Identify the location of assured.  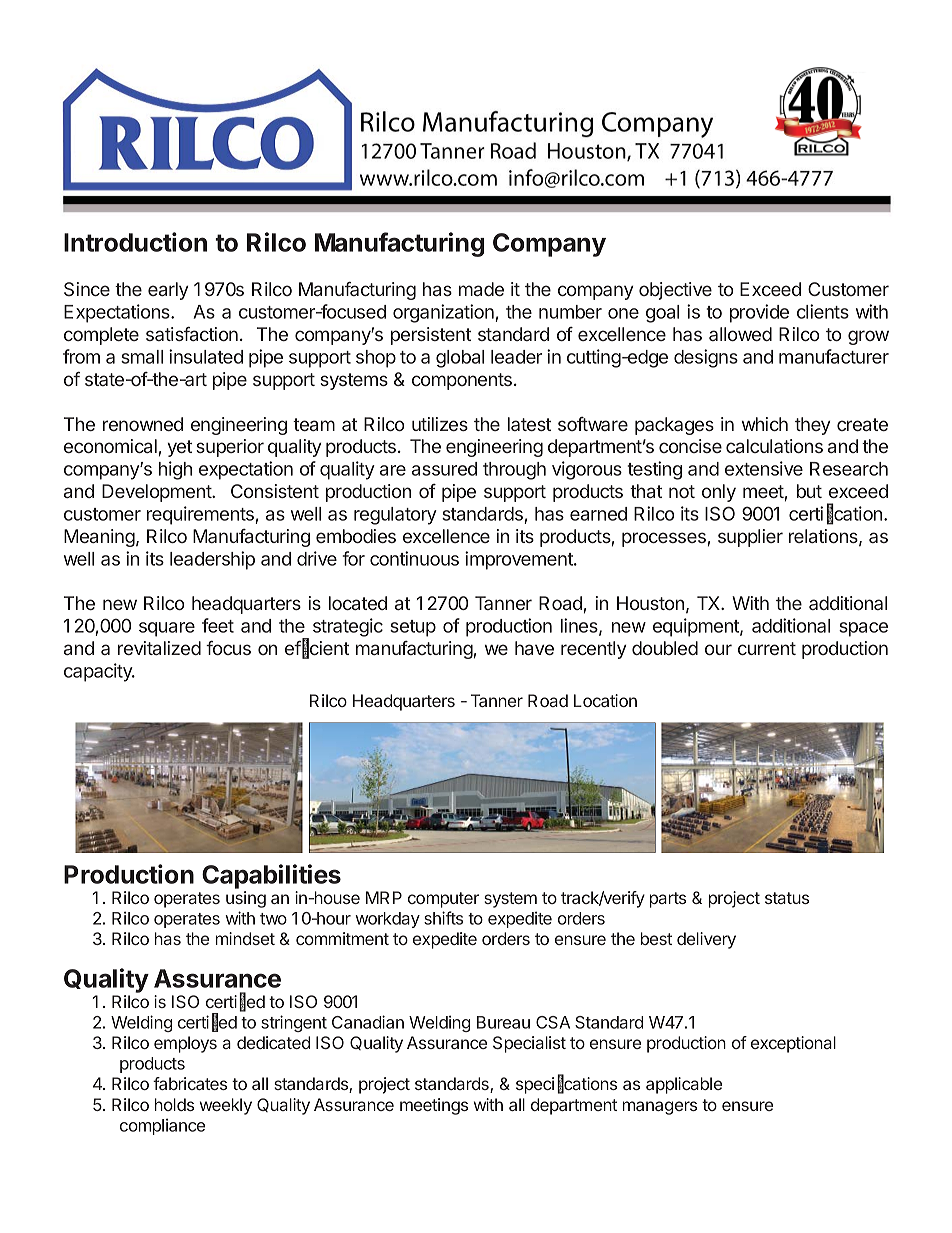
(444, 469).
